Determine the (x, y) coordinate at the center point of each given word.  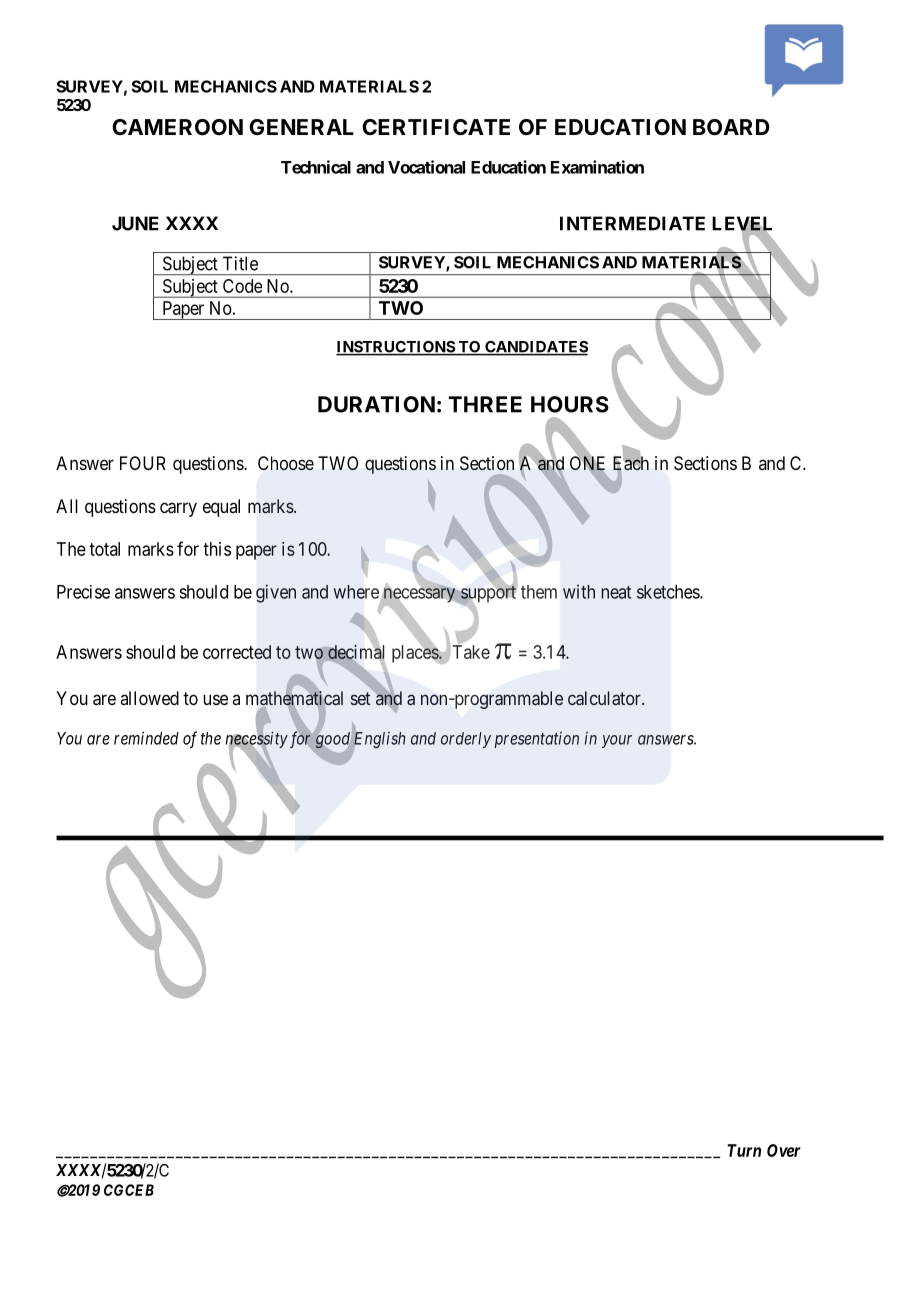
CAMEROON (177, 127)
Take (470, 651)
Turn (744, 1150)
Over (784, 1150)
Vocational (426, 167)
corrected (237, 652)
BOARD (731, 127)
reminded (146, 738)
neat (616, 592)
